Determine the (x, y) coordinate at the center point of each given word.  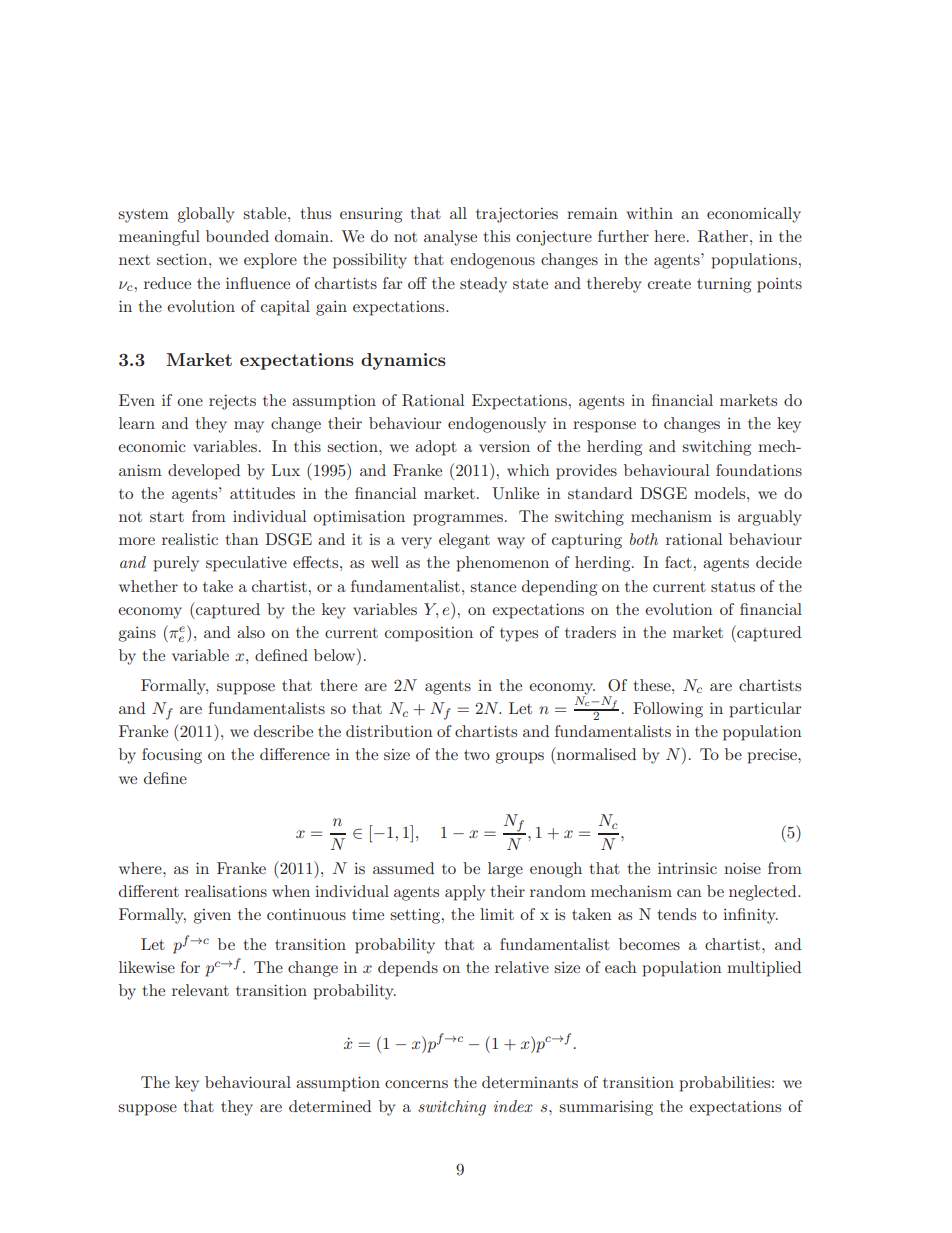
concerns (416, 1084)
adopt (436, 448)
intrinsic (687, 868)
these (653, 685)
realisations (226, 891)
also (251, 632)
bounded (237, 236)
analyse (450, 238)
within (649, 213)
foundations (759, 470)
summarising (606, 1108)
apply (465, 893)
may (249, 427)
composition (429, 634)
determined (330, 1106)
